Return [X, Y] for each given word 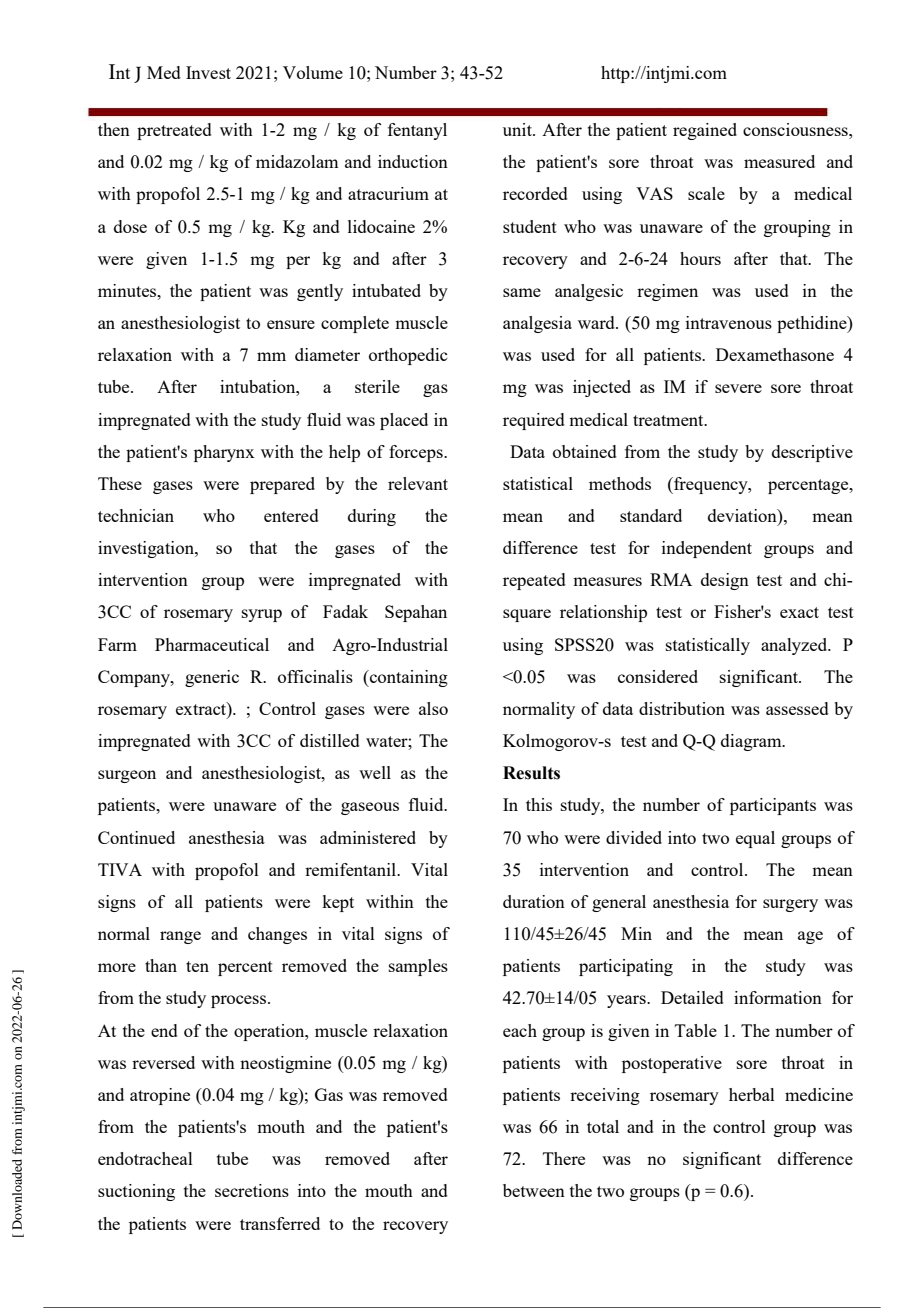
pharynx [224, 453]
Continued [136, 837]
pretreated [174, 131]
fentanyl [417, 131]
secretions [252, 1190]
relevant [418, 483]
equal [755, 839]
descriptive [812, 453]
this [539, 804]
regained [705, 131]
